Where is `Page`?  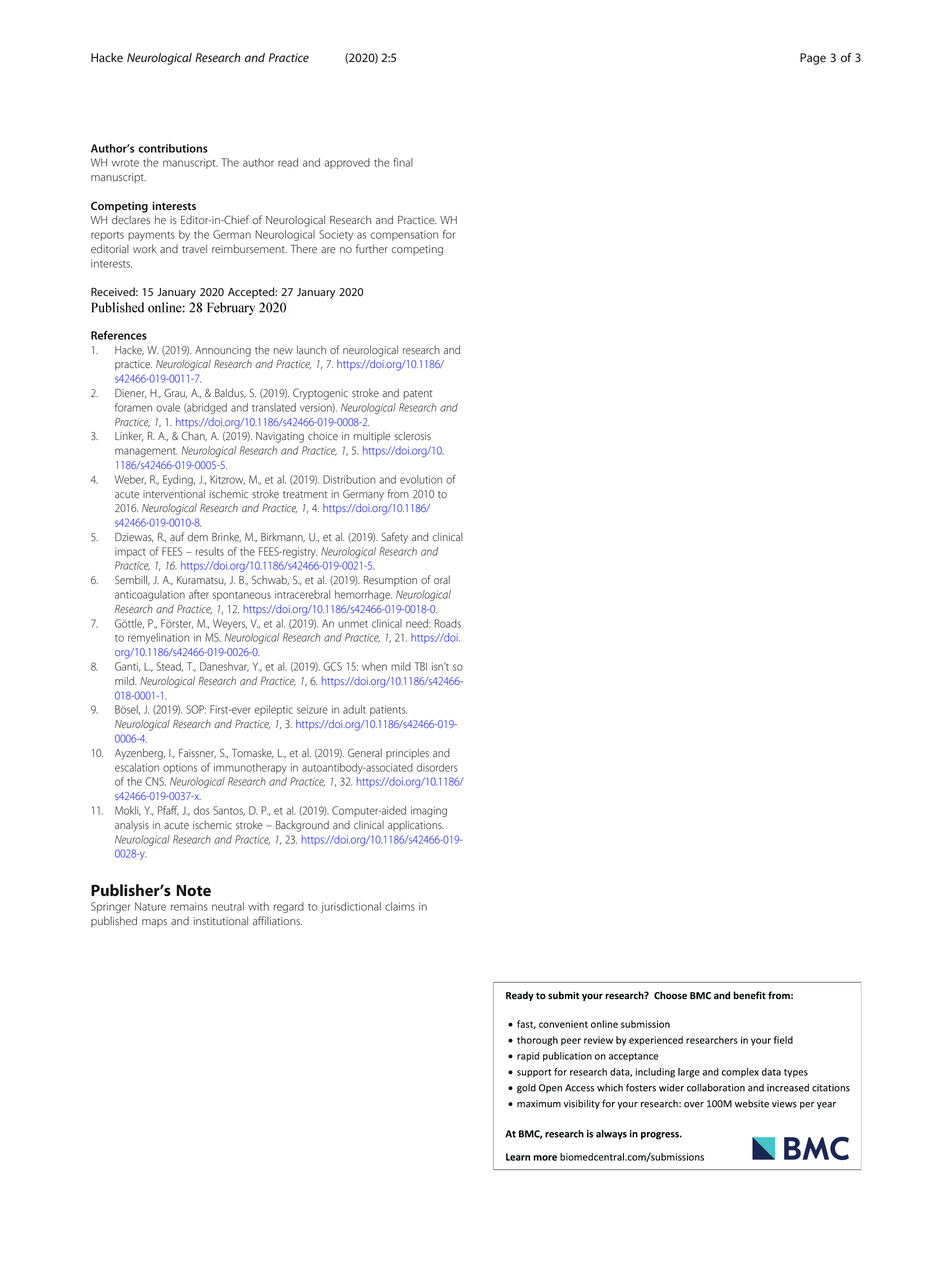
Page is located at coordinates (813, 59).
